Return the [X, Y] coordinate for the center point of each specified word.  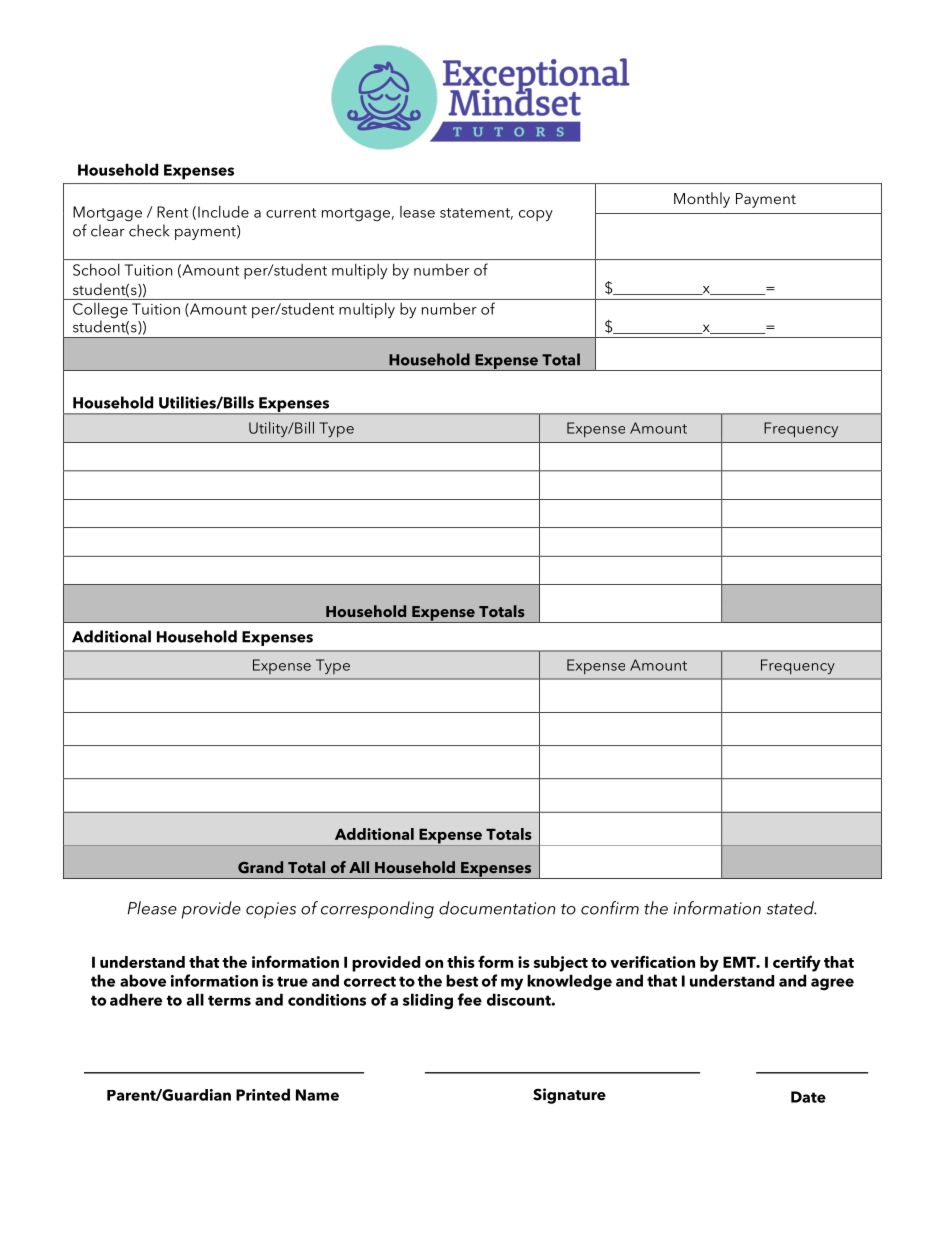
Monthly [702, 200]
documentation [497, 908]
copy [536, 215]
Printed [263, 1094]
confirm [610, 908]
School [96, 270]
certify [797, 963]
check [149, 230]
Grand [260, 867]
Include [223, 212]
